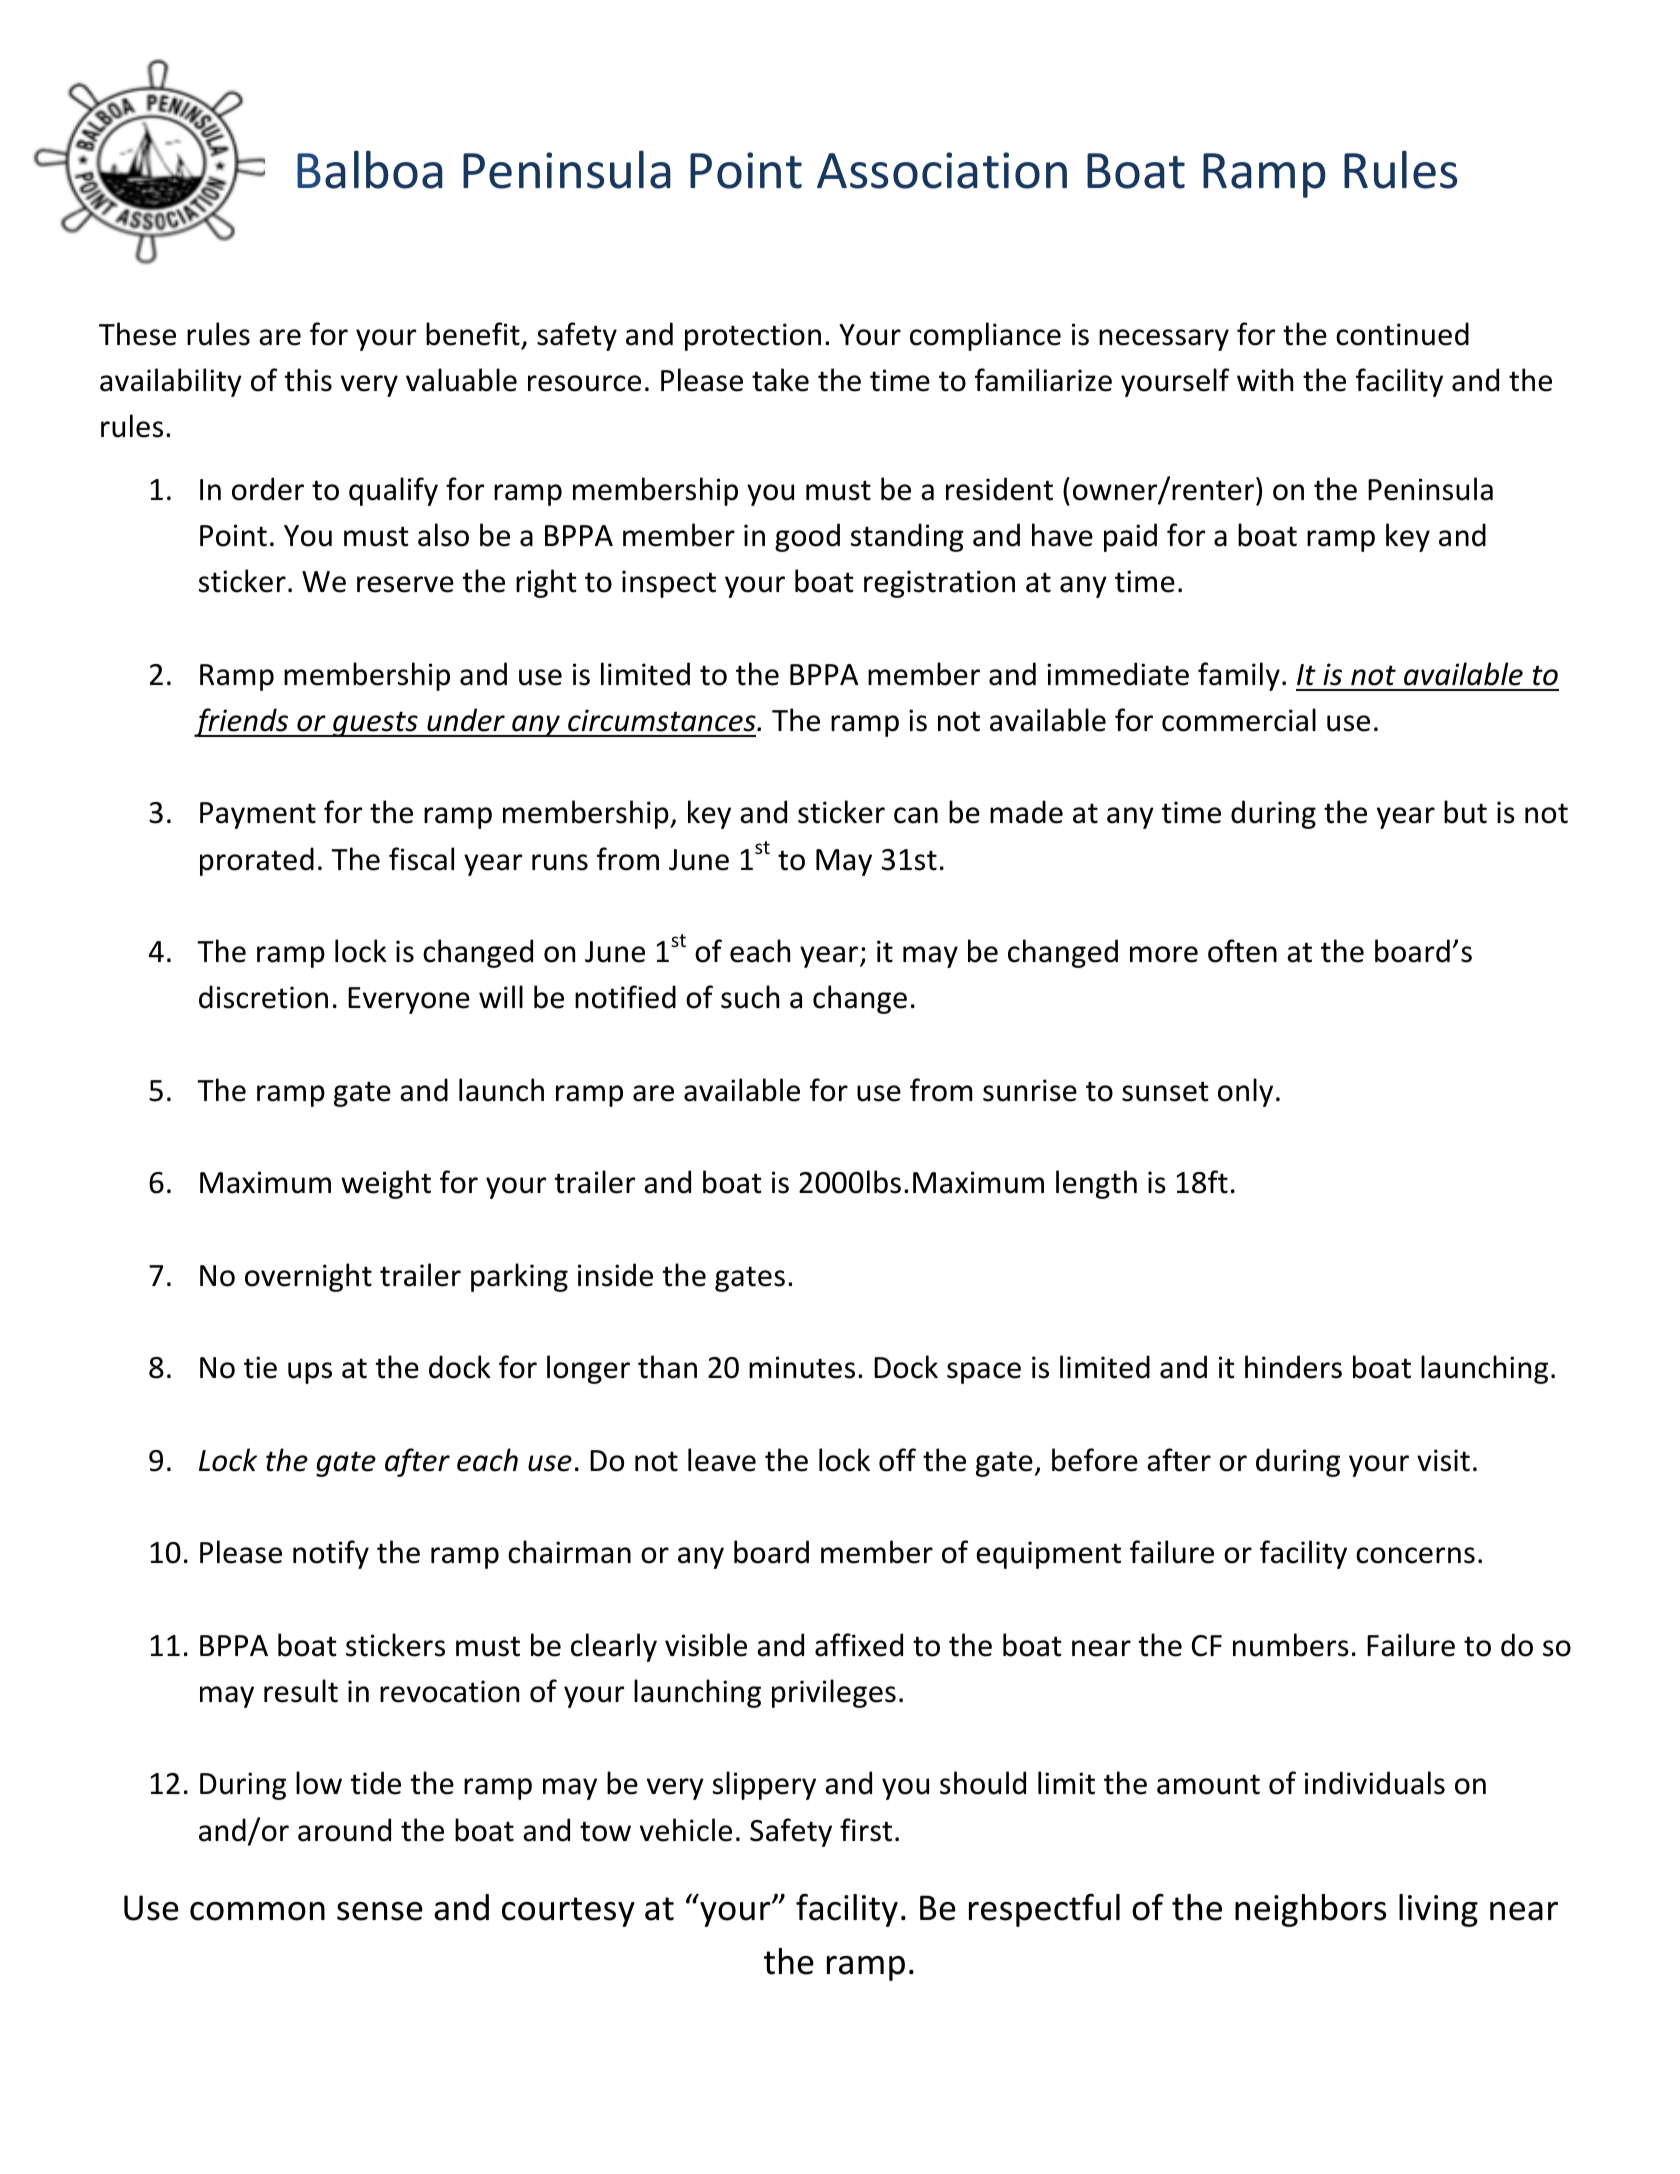  What do you see at coordinates (1239, 720) in the screenshot?
I see `commercial` at bounding box center [1239, 720].
